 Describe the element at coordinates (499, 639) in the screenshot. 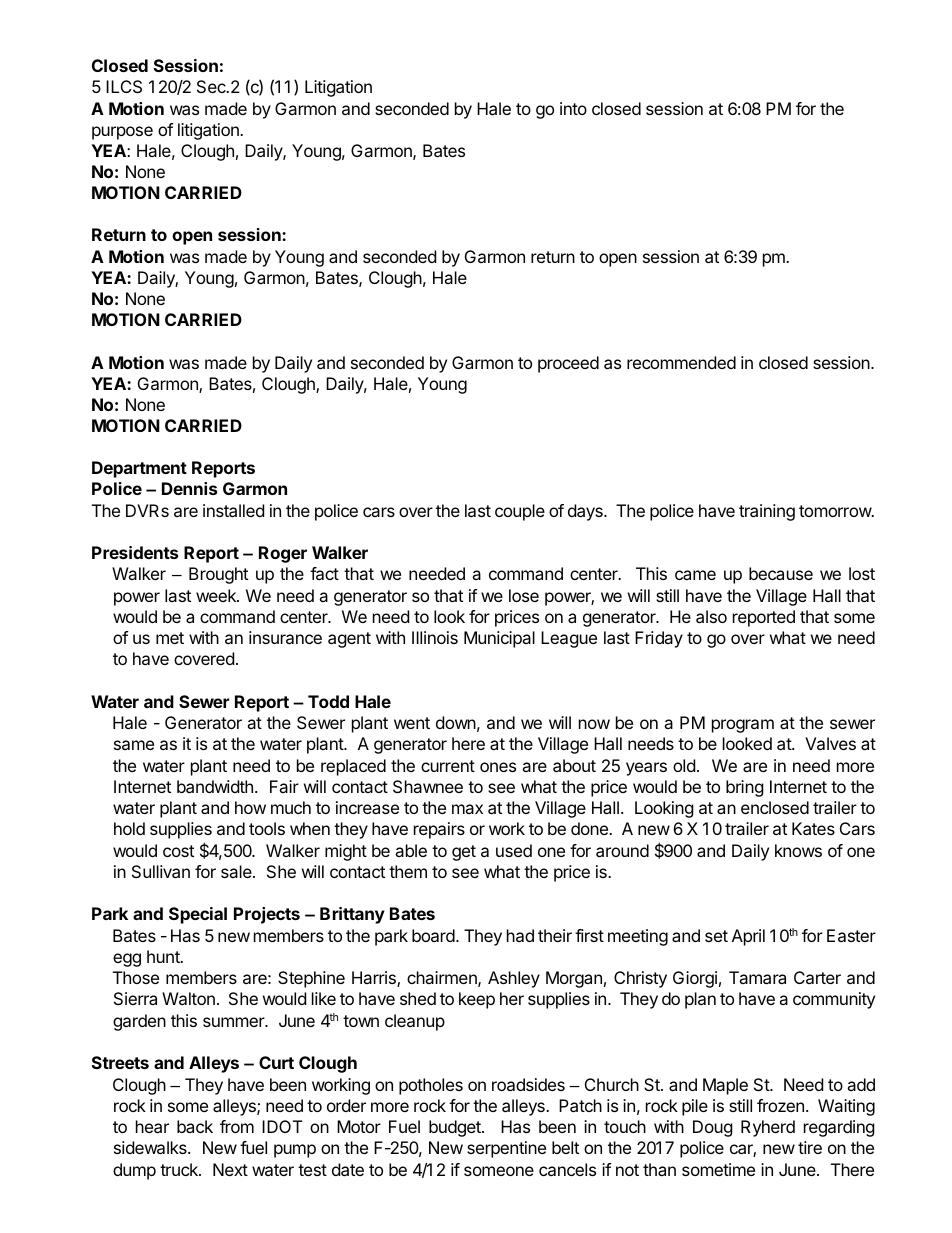

I see `Municipal` at that location.
